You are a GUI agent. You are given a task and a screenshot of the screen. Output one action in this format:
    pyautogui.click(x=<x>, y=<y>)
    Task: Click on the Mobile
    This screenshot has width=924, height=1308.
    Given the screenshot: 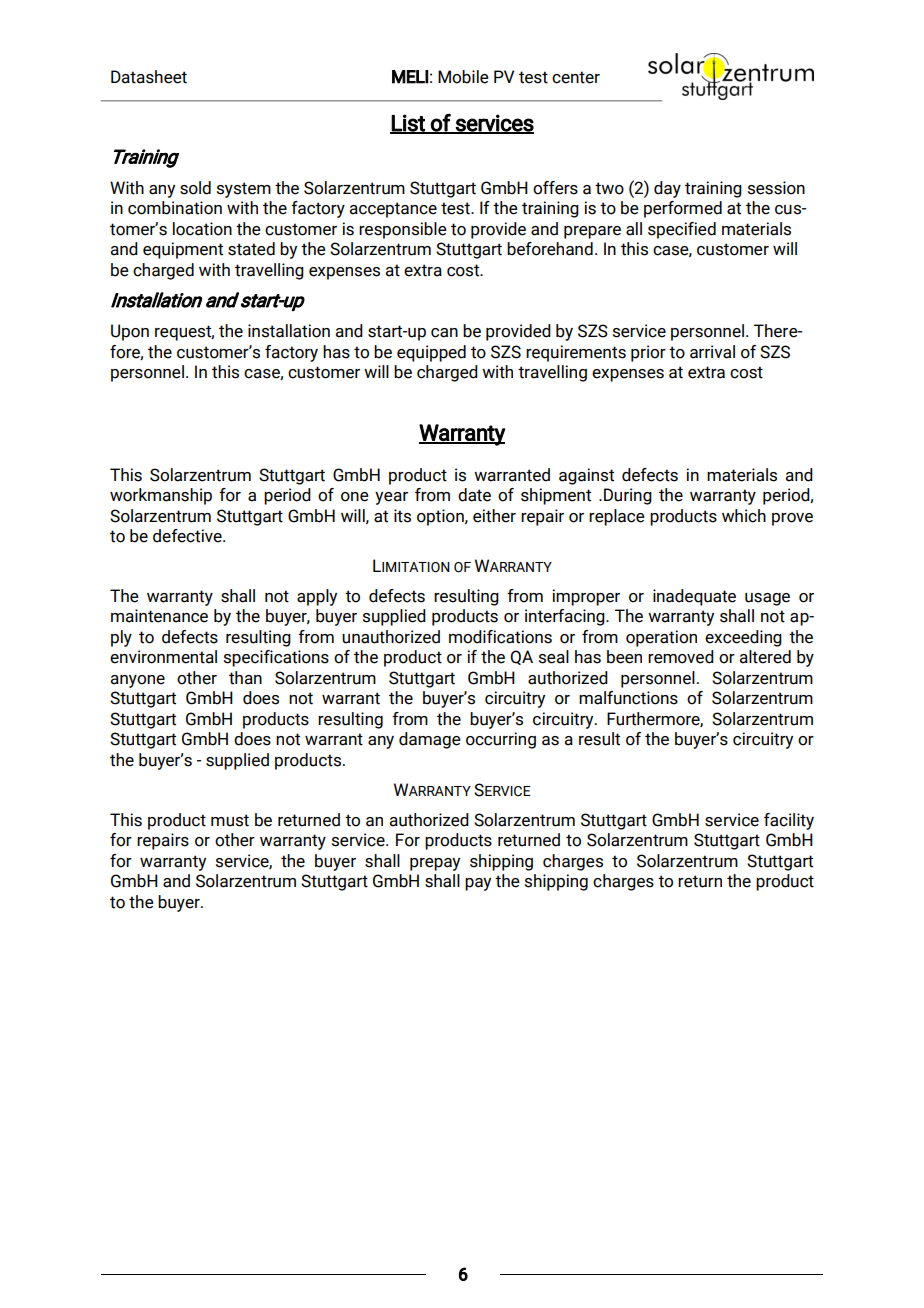 What is the action you would take?
    pyautogui.click(x=463, y=77)
